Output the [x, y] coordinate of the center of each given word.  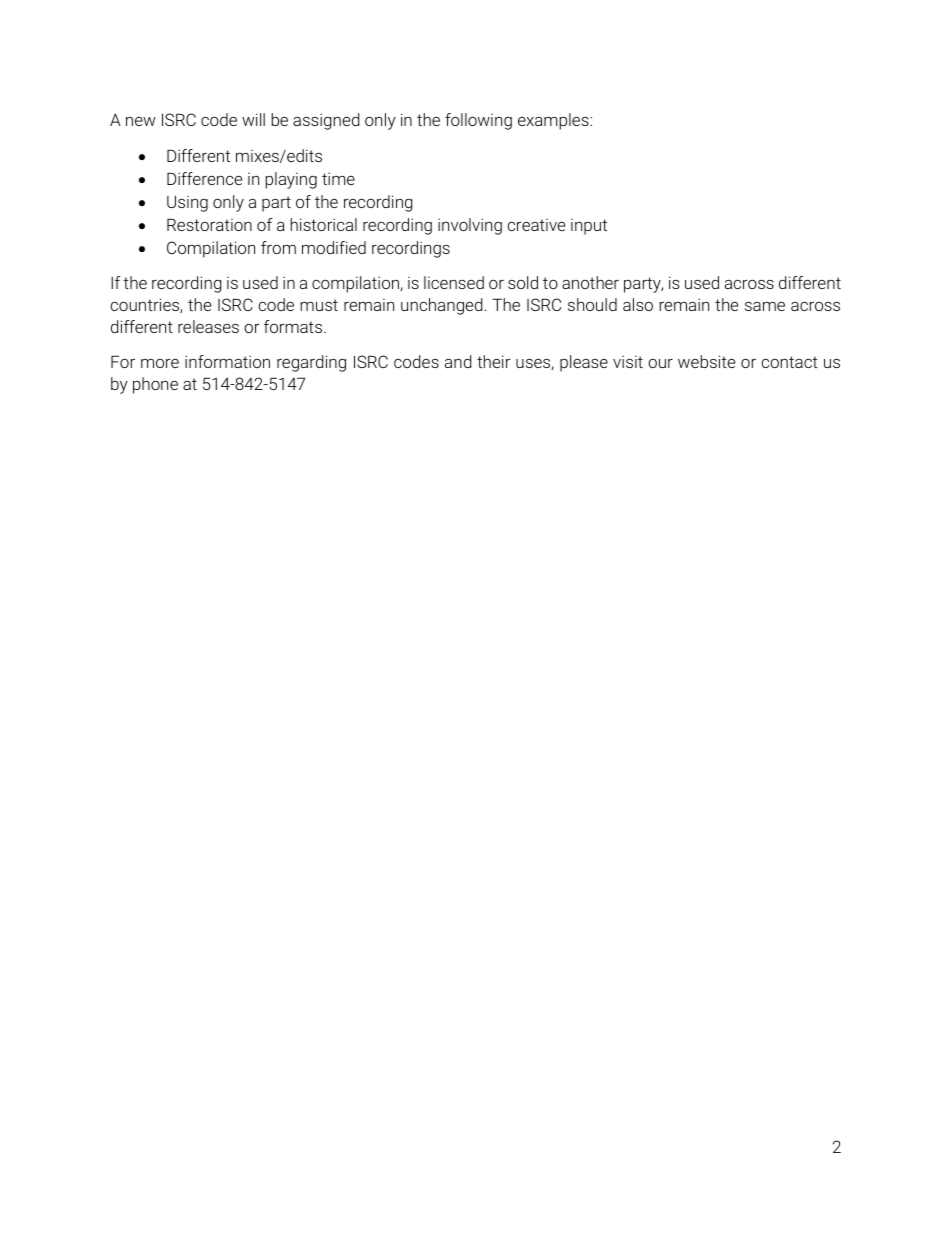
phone [155, 385]
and [458, 361]
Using [187, 204]
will [253, 119]
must [319, 305]
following [478, 121]
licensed [454, 282]
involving [470, 226]
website [706, 361]
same [765, 306]
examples [554, 121]
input [589, 227]
